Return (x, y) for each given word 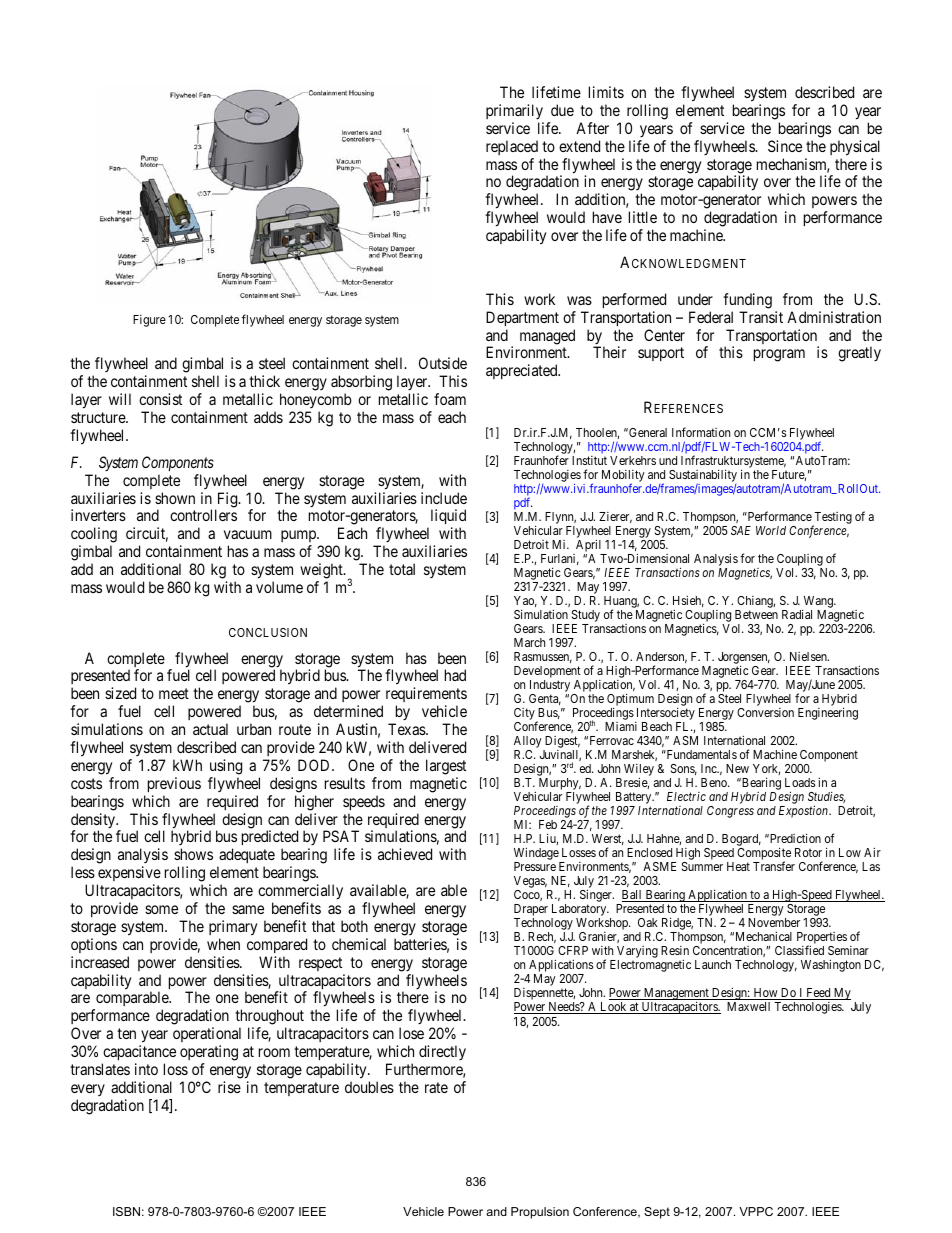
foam (450, 399)
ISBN (126, 1211)
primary (233, 928)
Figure (149, 321)
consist (160, 399)
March (529, 642)
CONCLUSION (268, 632)
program (779, 355)
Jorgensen (744, 659)
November (774, 922)
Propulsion (540, 1213)
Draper (531, 911)
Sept (657, 1213)
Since (785, 146)
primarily (514, 111)
